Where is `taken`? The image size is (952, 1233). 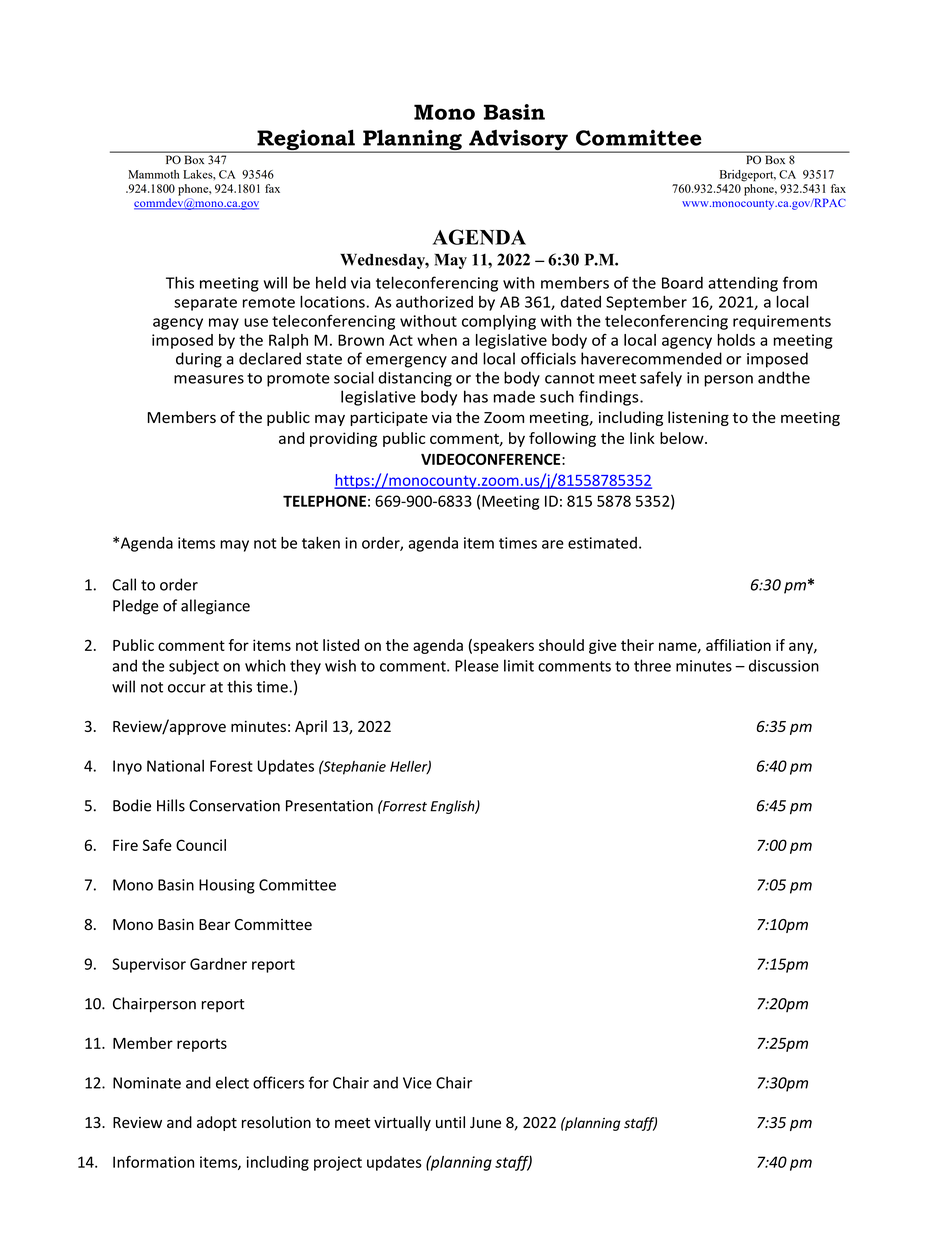 taken is located at coordinates (321, 542).
